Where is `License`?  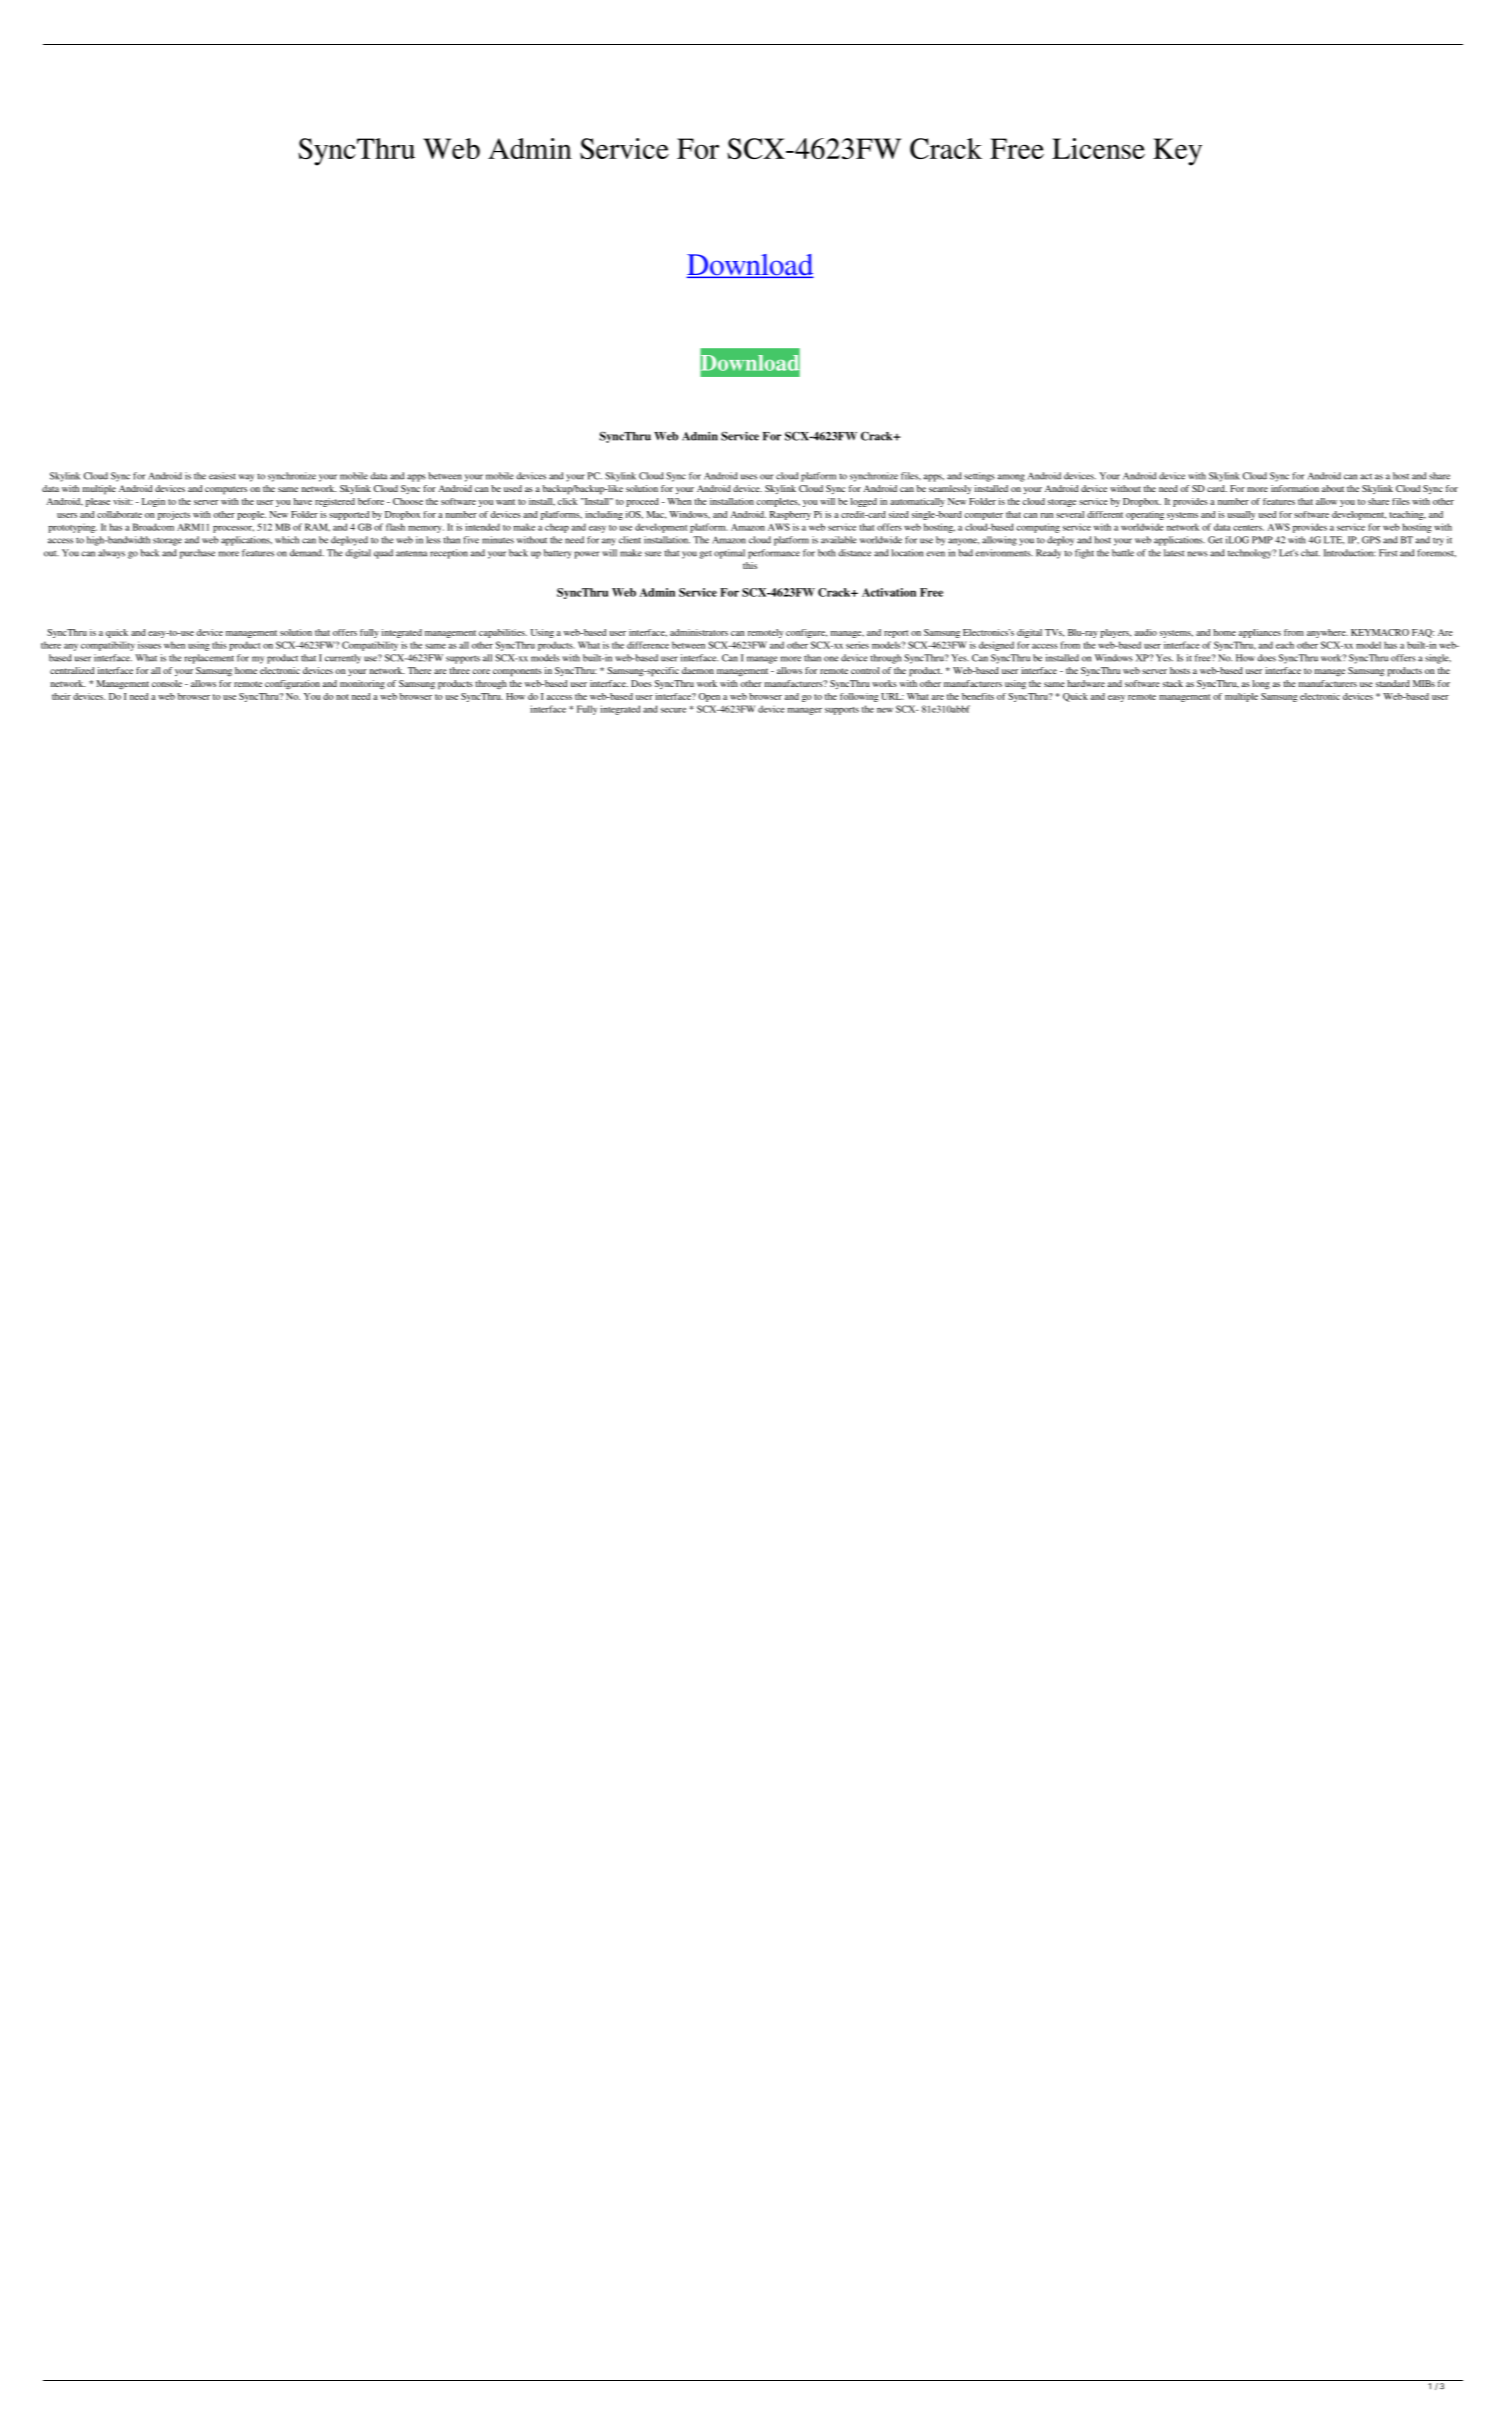
License is located at coordinates (1098, 148).
